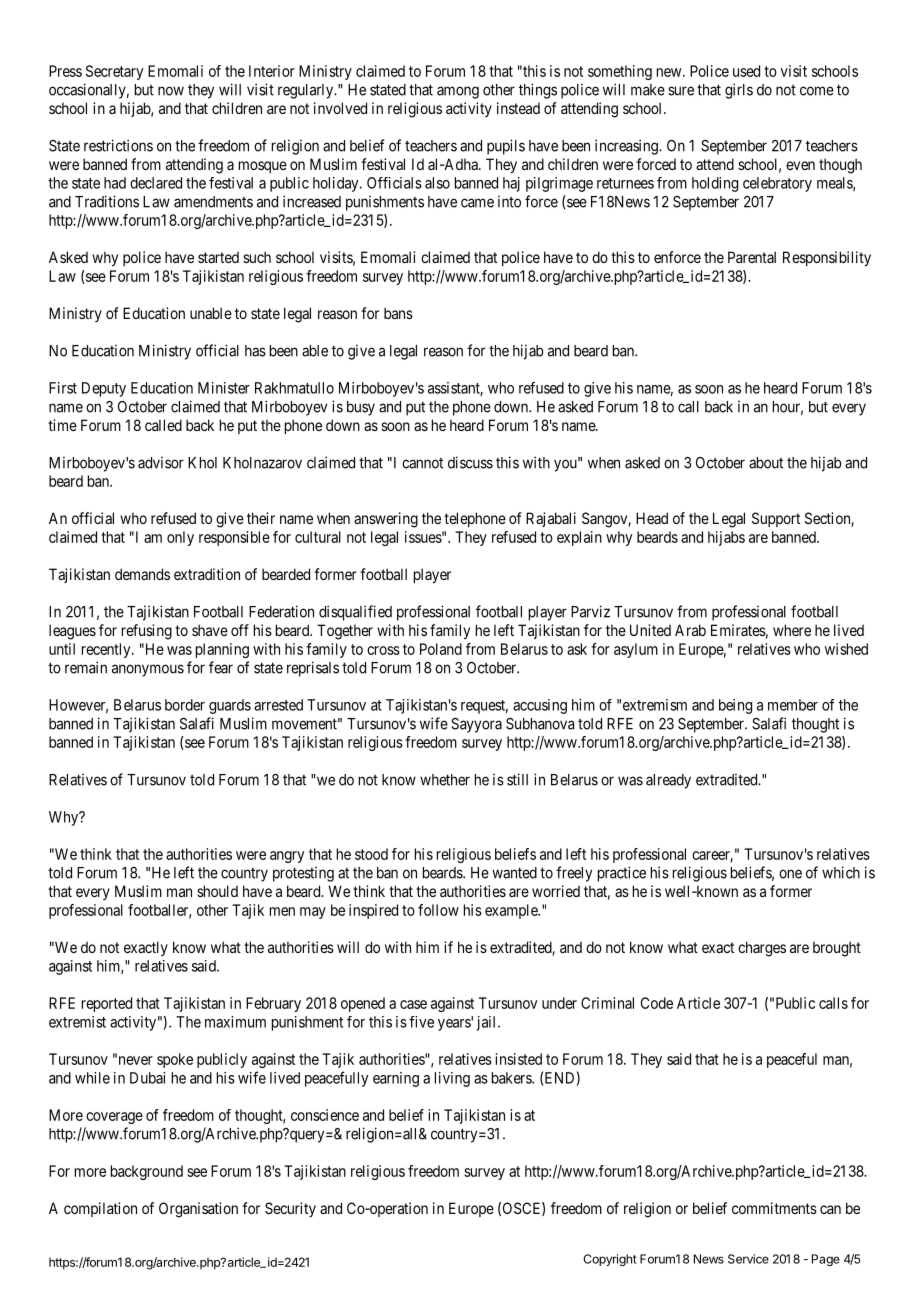 The height and width of the page is (1308, 924). What do you see at coordinates (107, 1004) in the page?
I see `reported` at bounding box center [107, 1004].
